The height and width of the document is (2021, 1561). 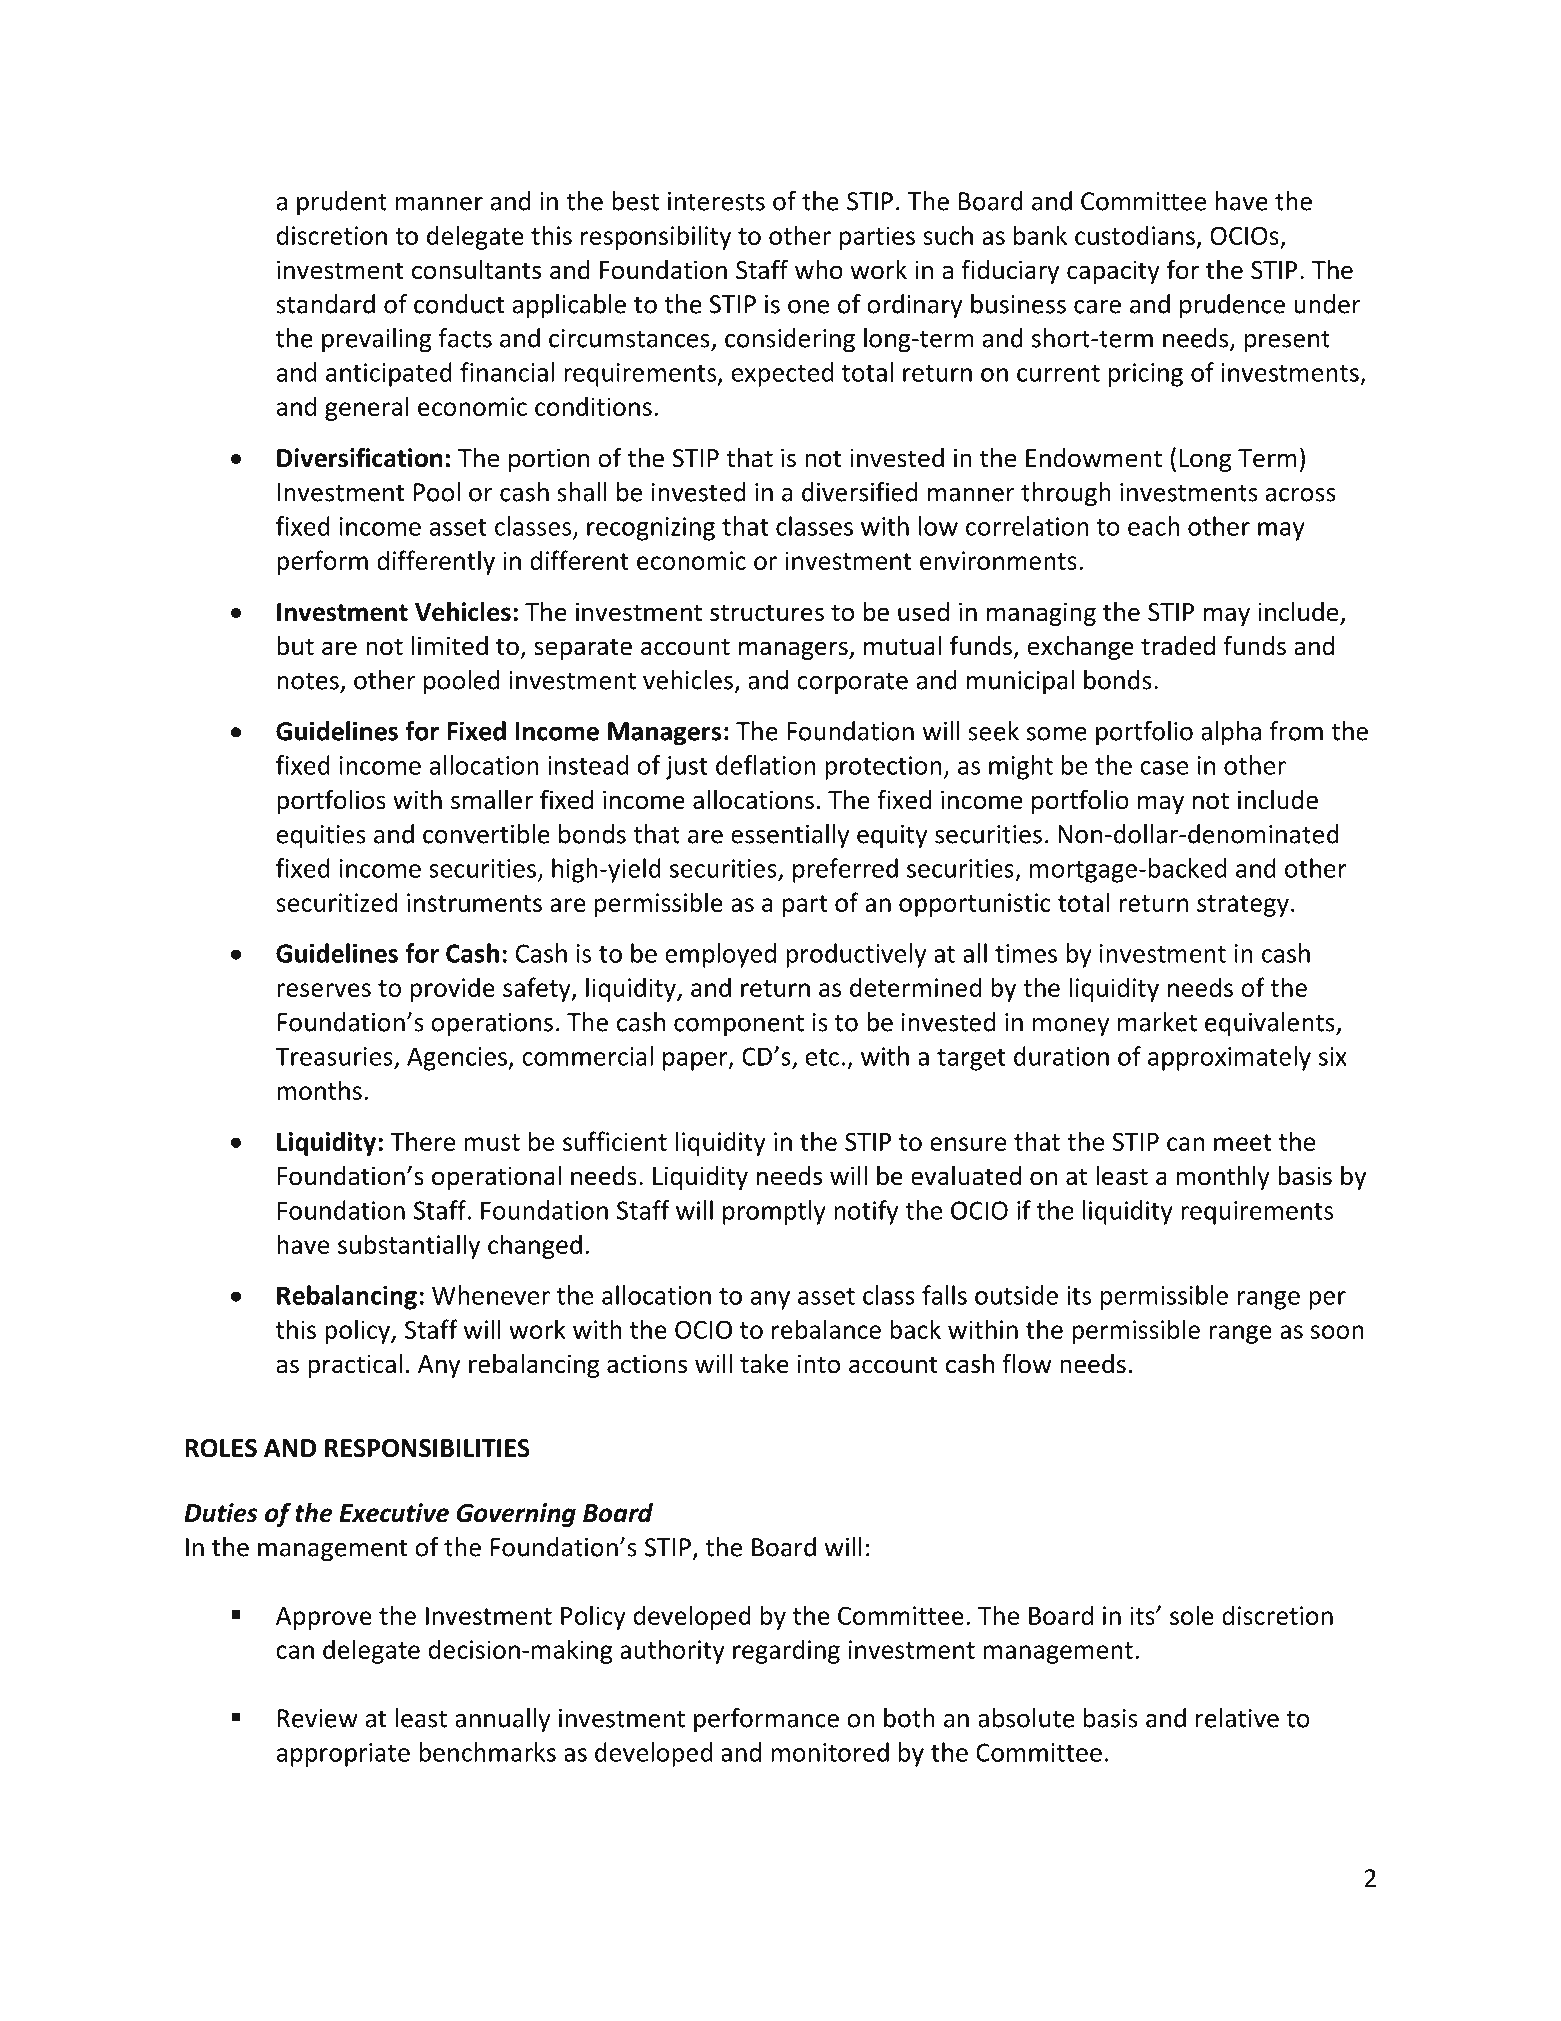 What do you see at coordinates (355, 1366) in the document?
I see `practical` at bounding box center [355, 1366].
